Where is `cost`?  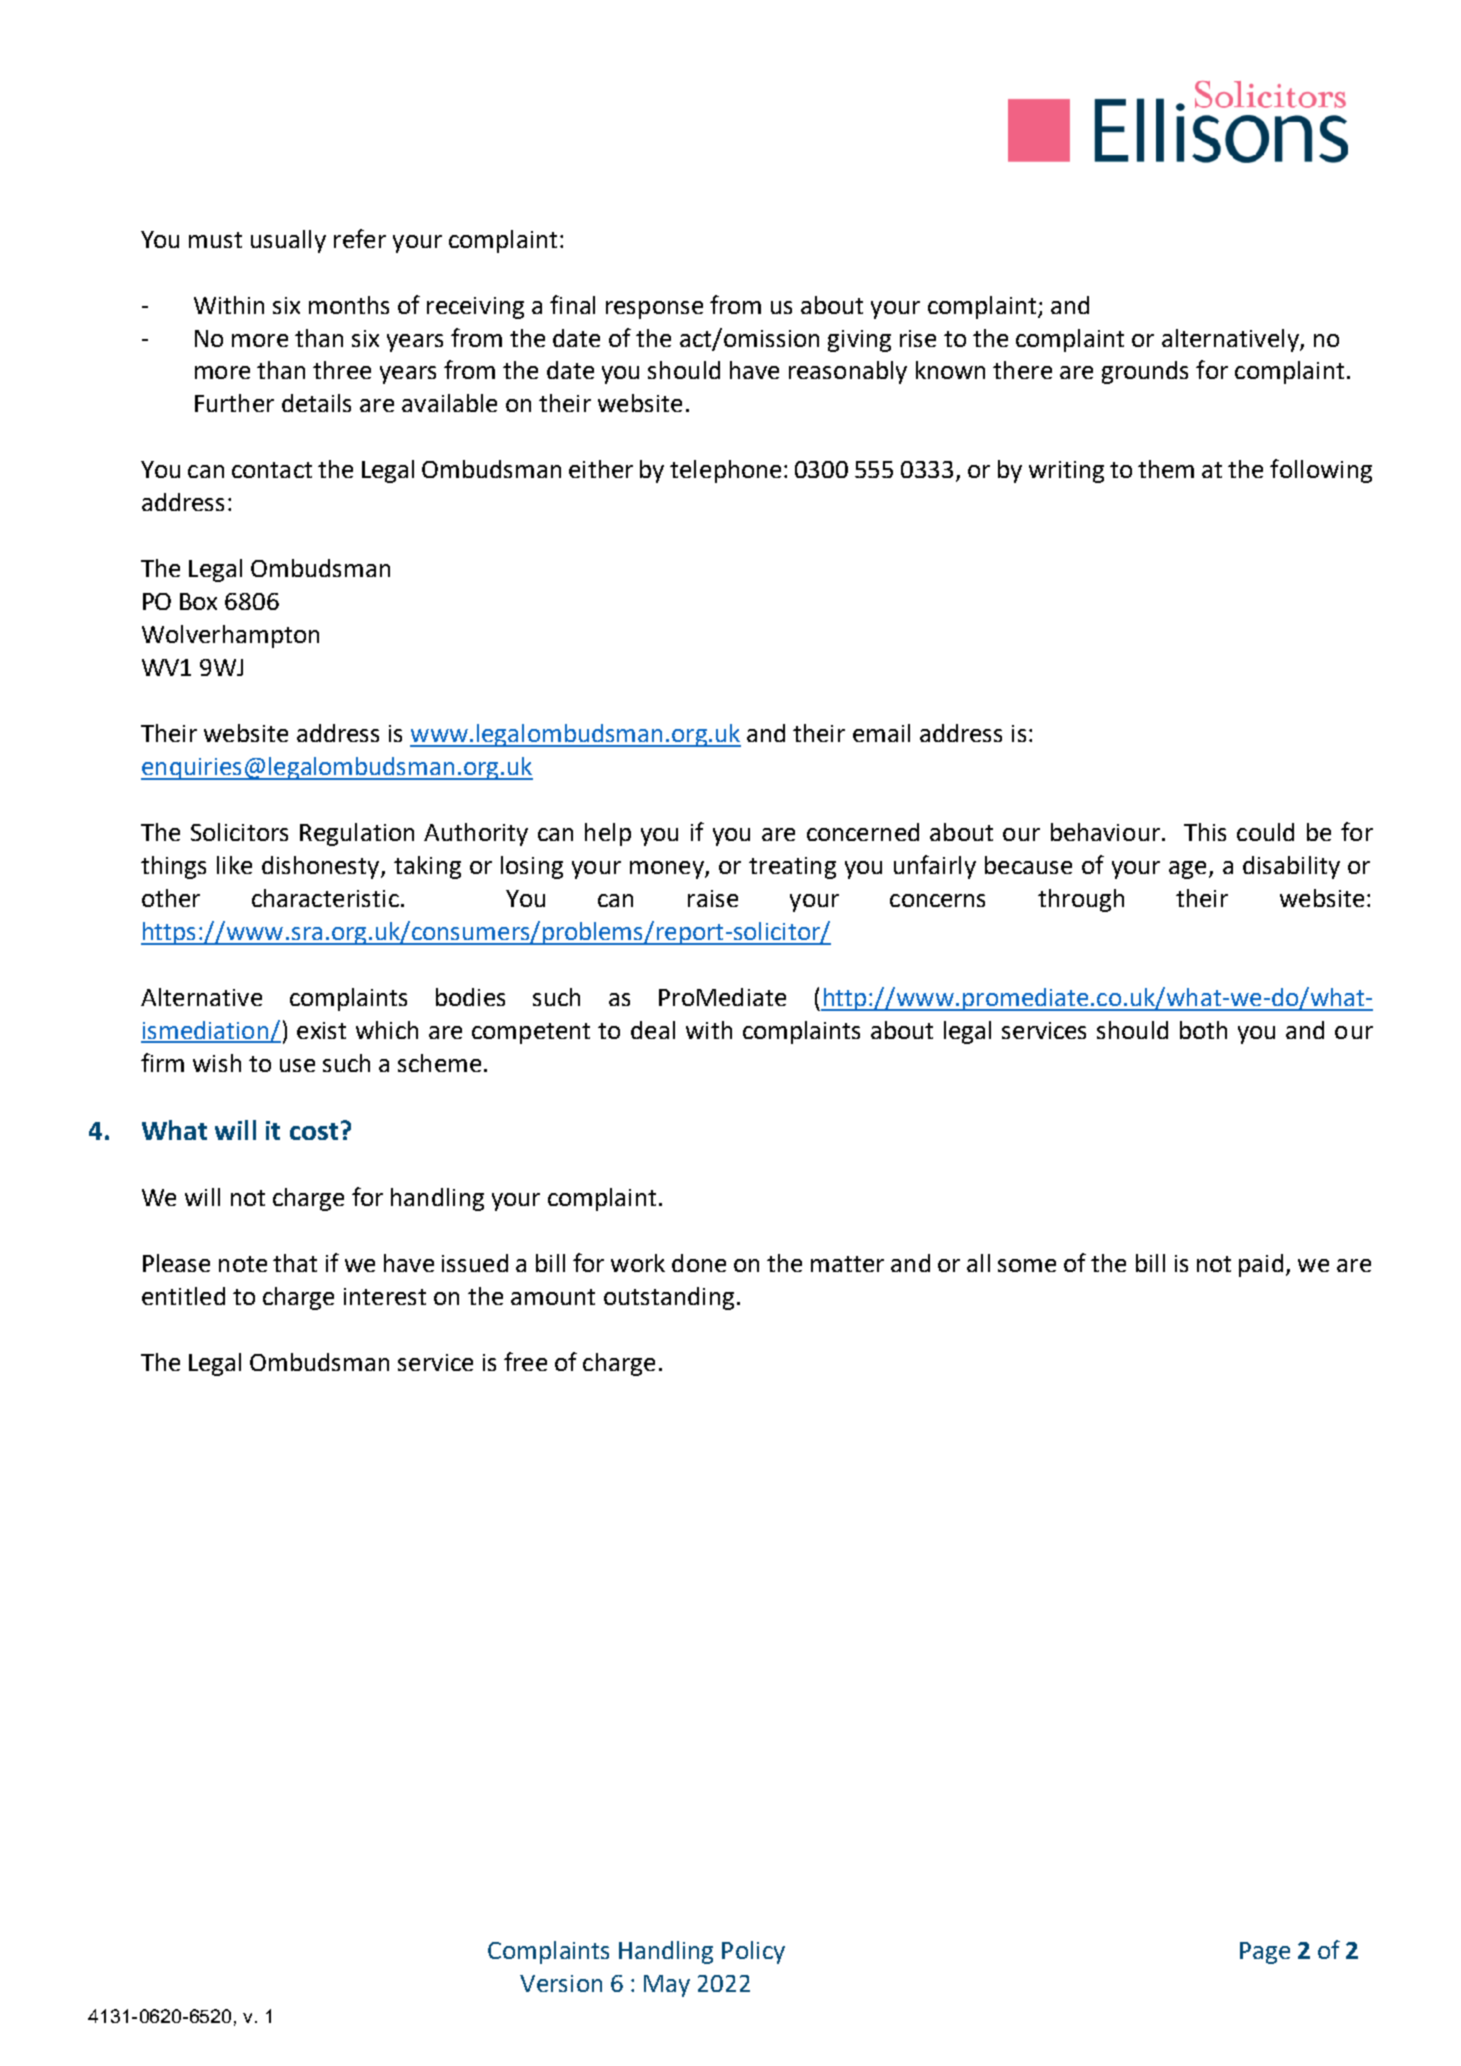
cost is located at coordinates (314, 1131).
